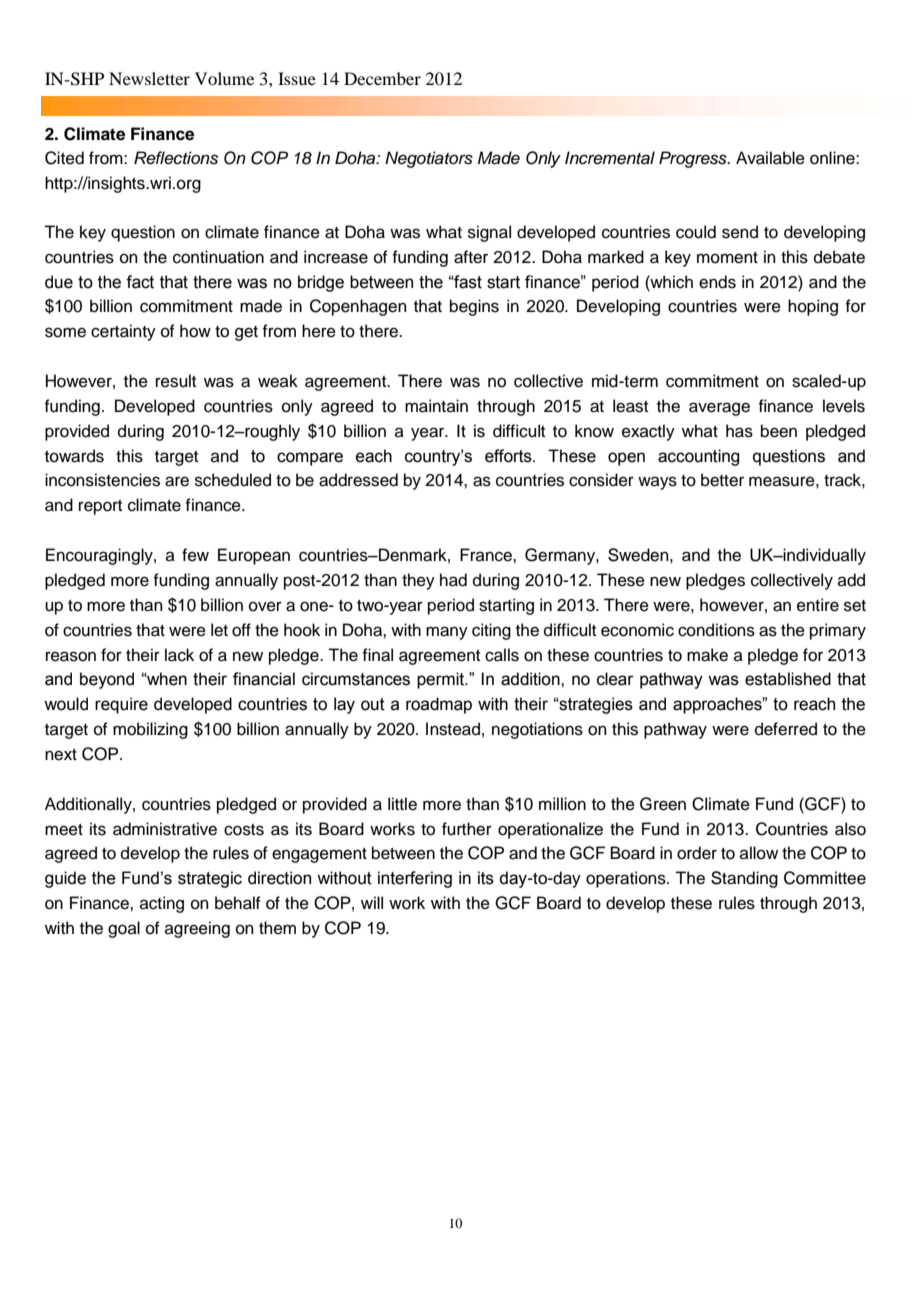 Image resolution: width=924 pixels, height=1308 pixels. I want to click on conditions, so click(716, 630).
